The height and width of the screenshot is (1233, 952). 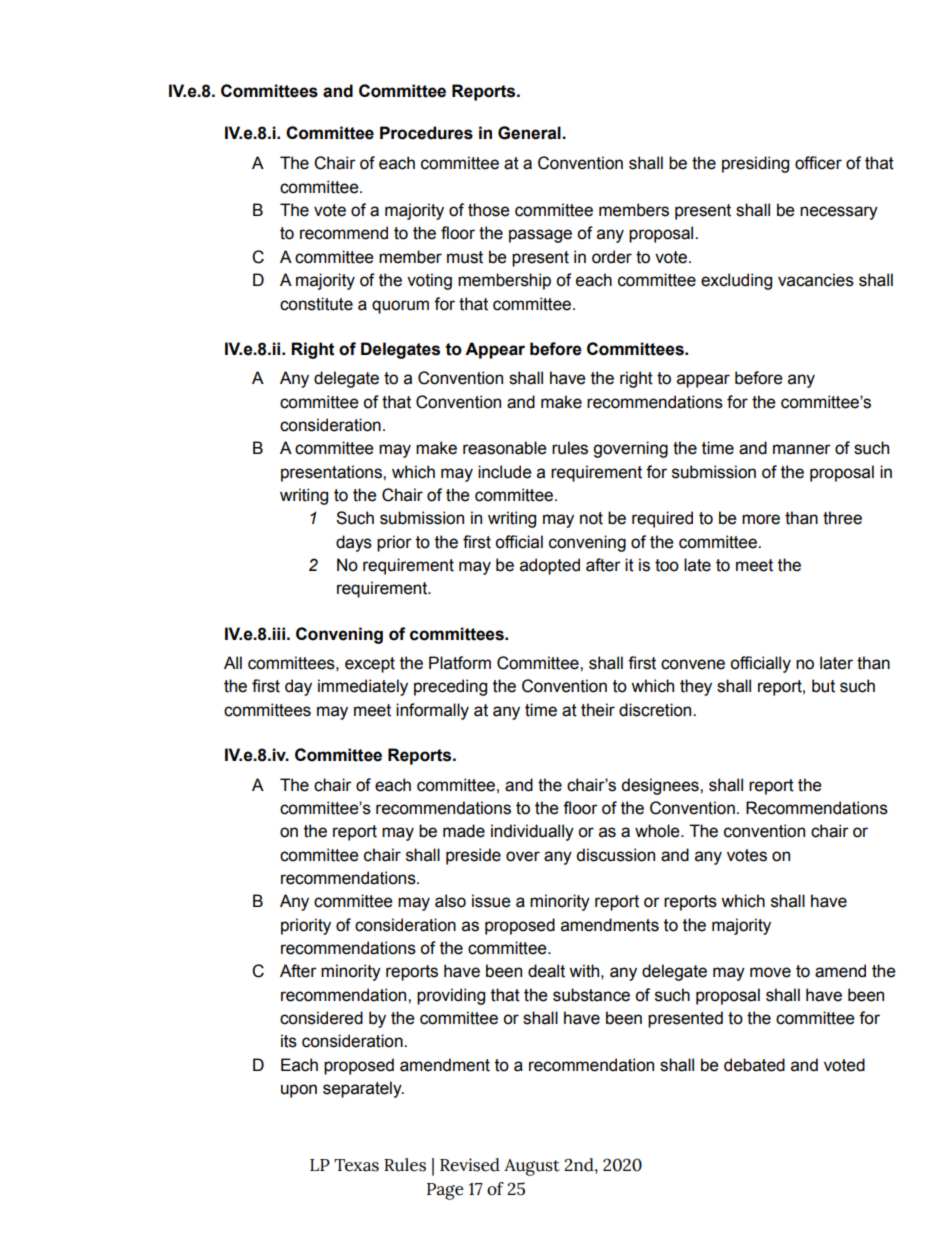 I want to click on more, so click(x=761, y=519).
